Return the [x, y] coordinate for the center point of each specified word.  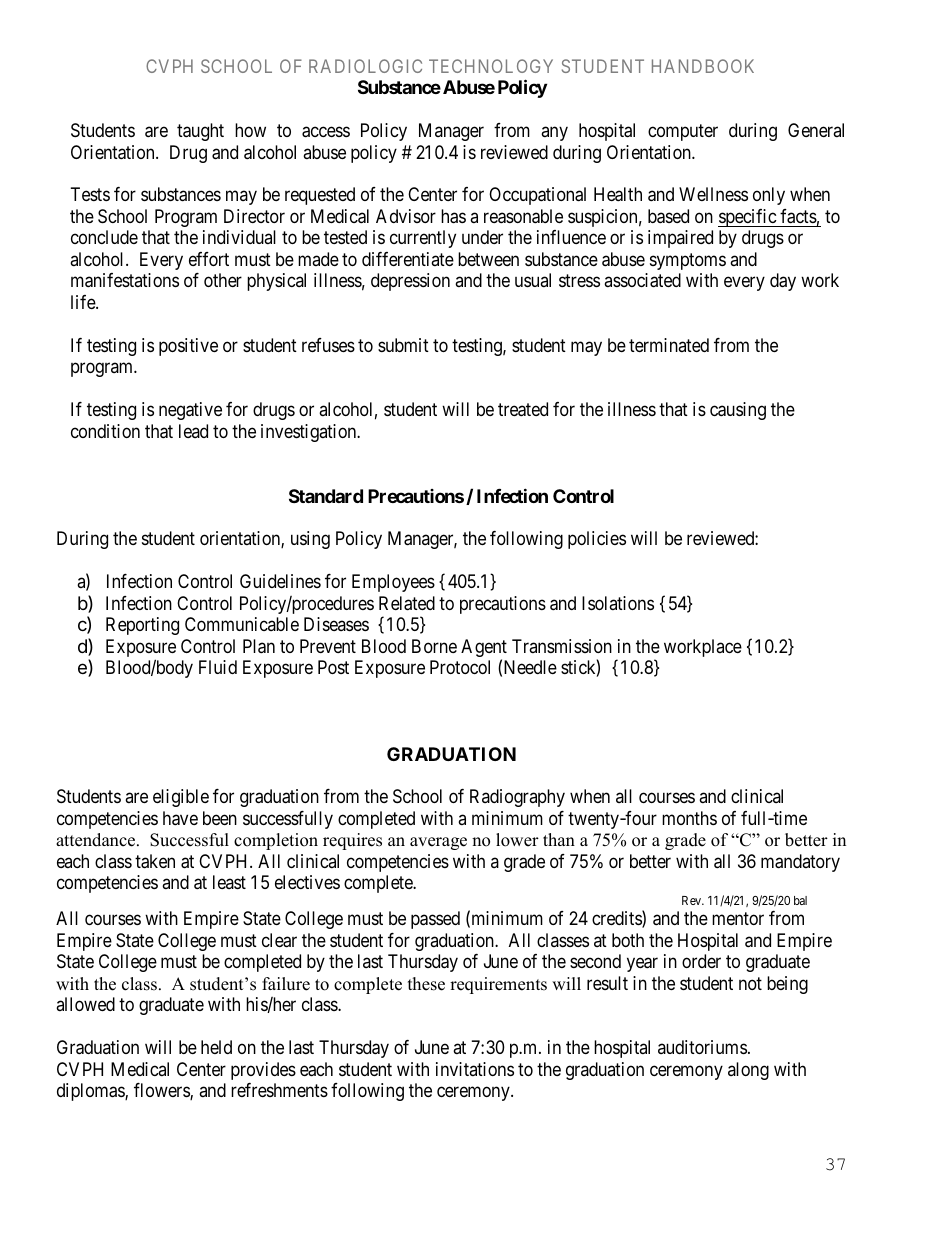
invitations [475, 1069]
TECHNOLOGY [491, 66]
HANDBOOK [703, 66]
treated [523, 409]
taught [200, 132]
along [748, 1071]
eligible [181, 798]
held [216, 1047]
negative [190, 411]
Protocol [460, 667]
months [689, 818]
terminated [669, 345]
